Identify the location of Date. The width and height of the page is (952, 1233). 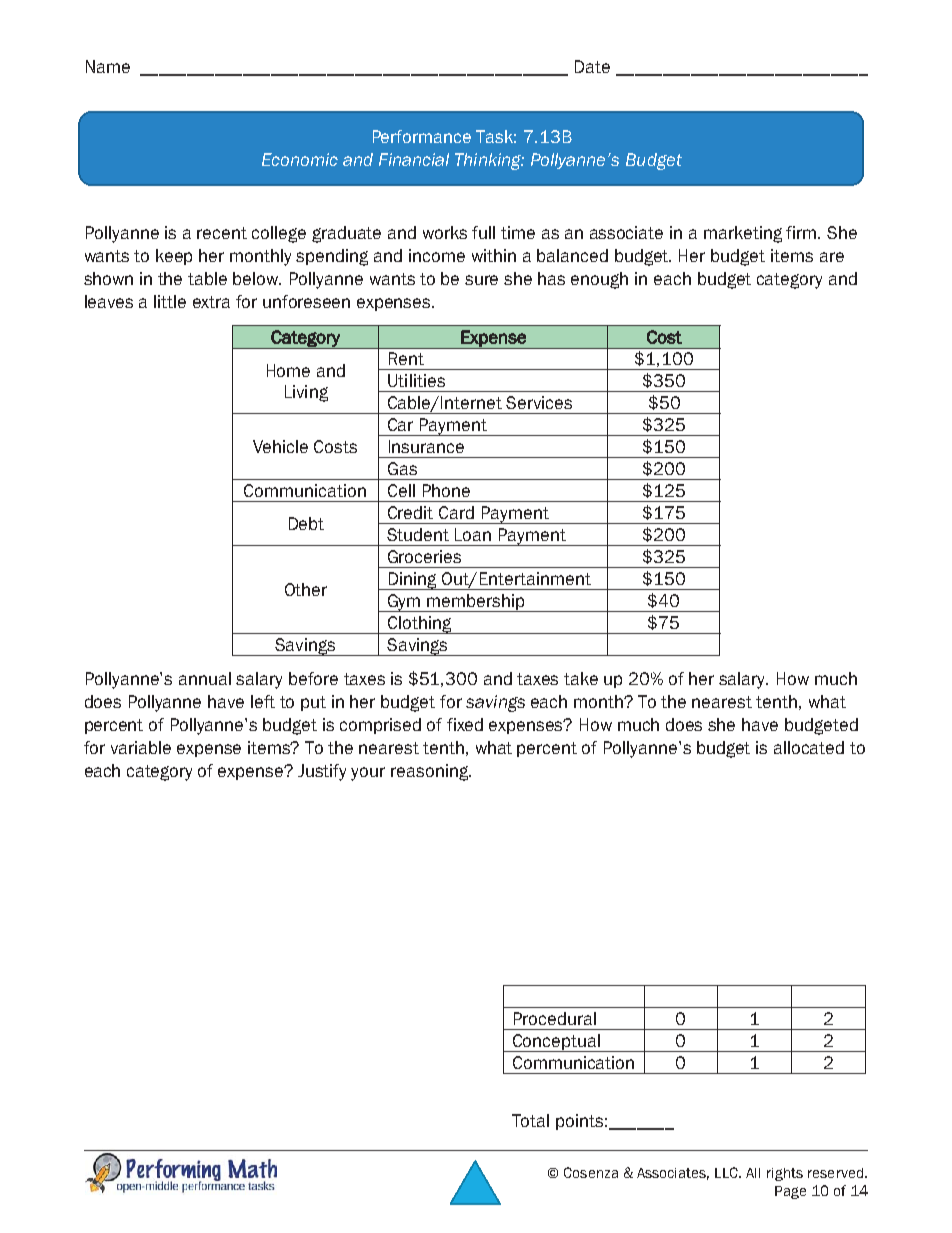
(592, 66).
